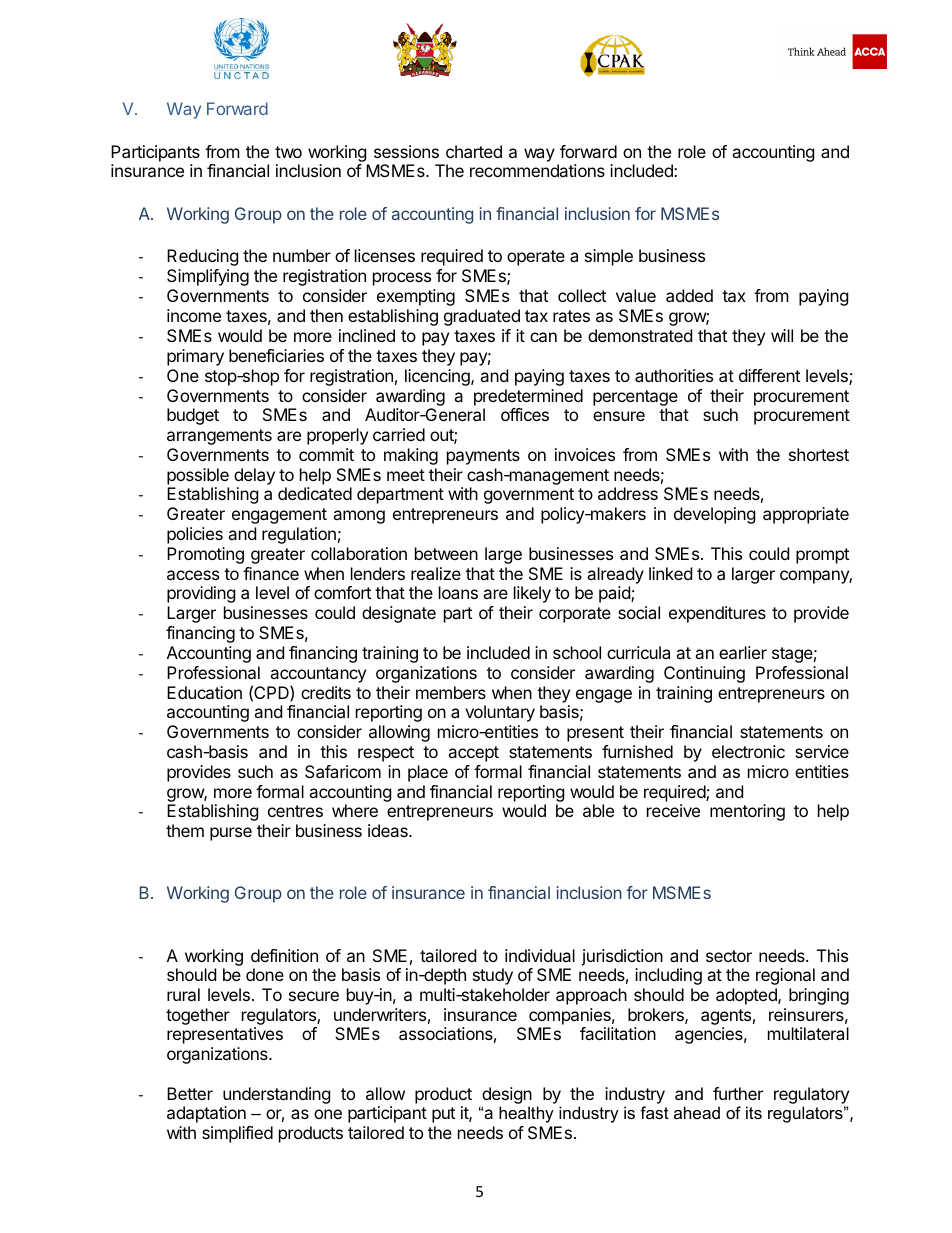 The image size is (952, 1233). Describe the element at coordinates (769, 375) in the screenshot. I see `different` at that location.
